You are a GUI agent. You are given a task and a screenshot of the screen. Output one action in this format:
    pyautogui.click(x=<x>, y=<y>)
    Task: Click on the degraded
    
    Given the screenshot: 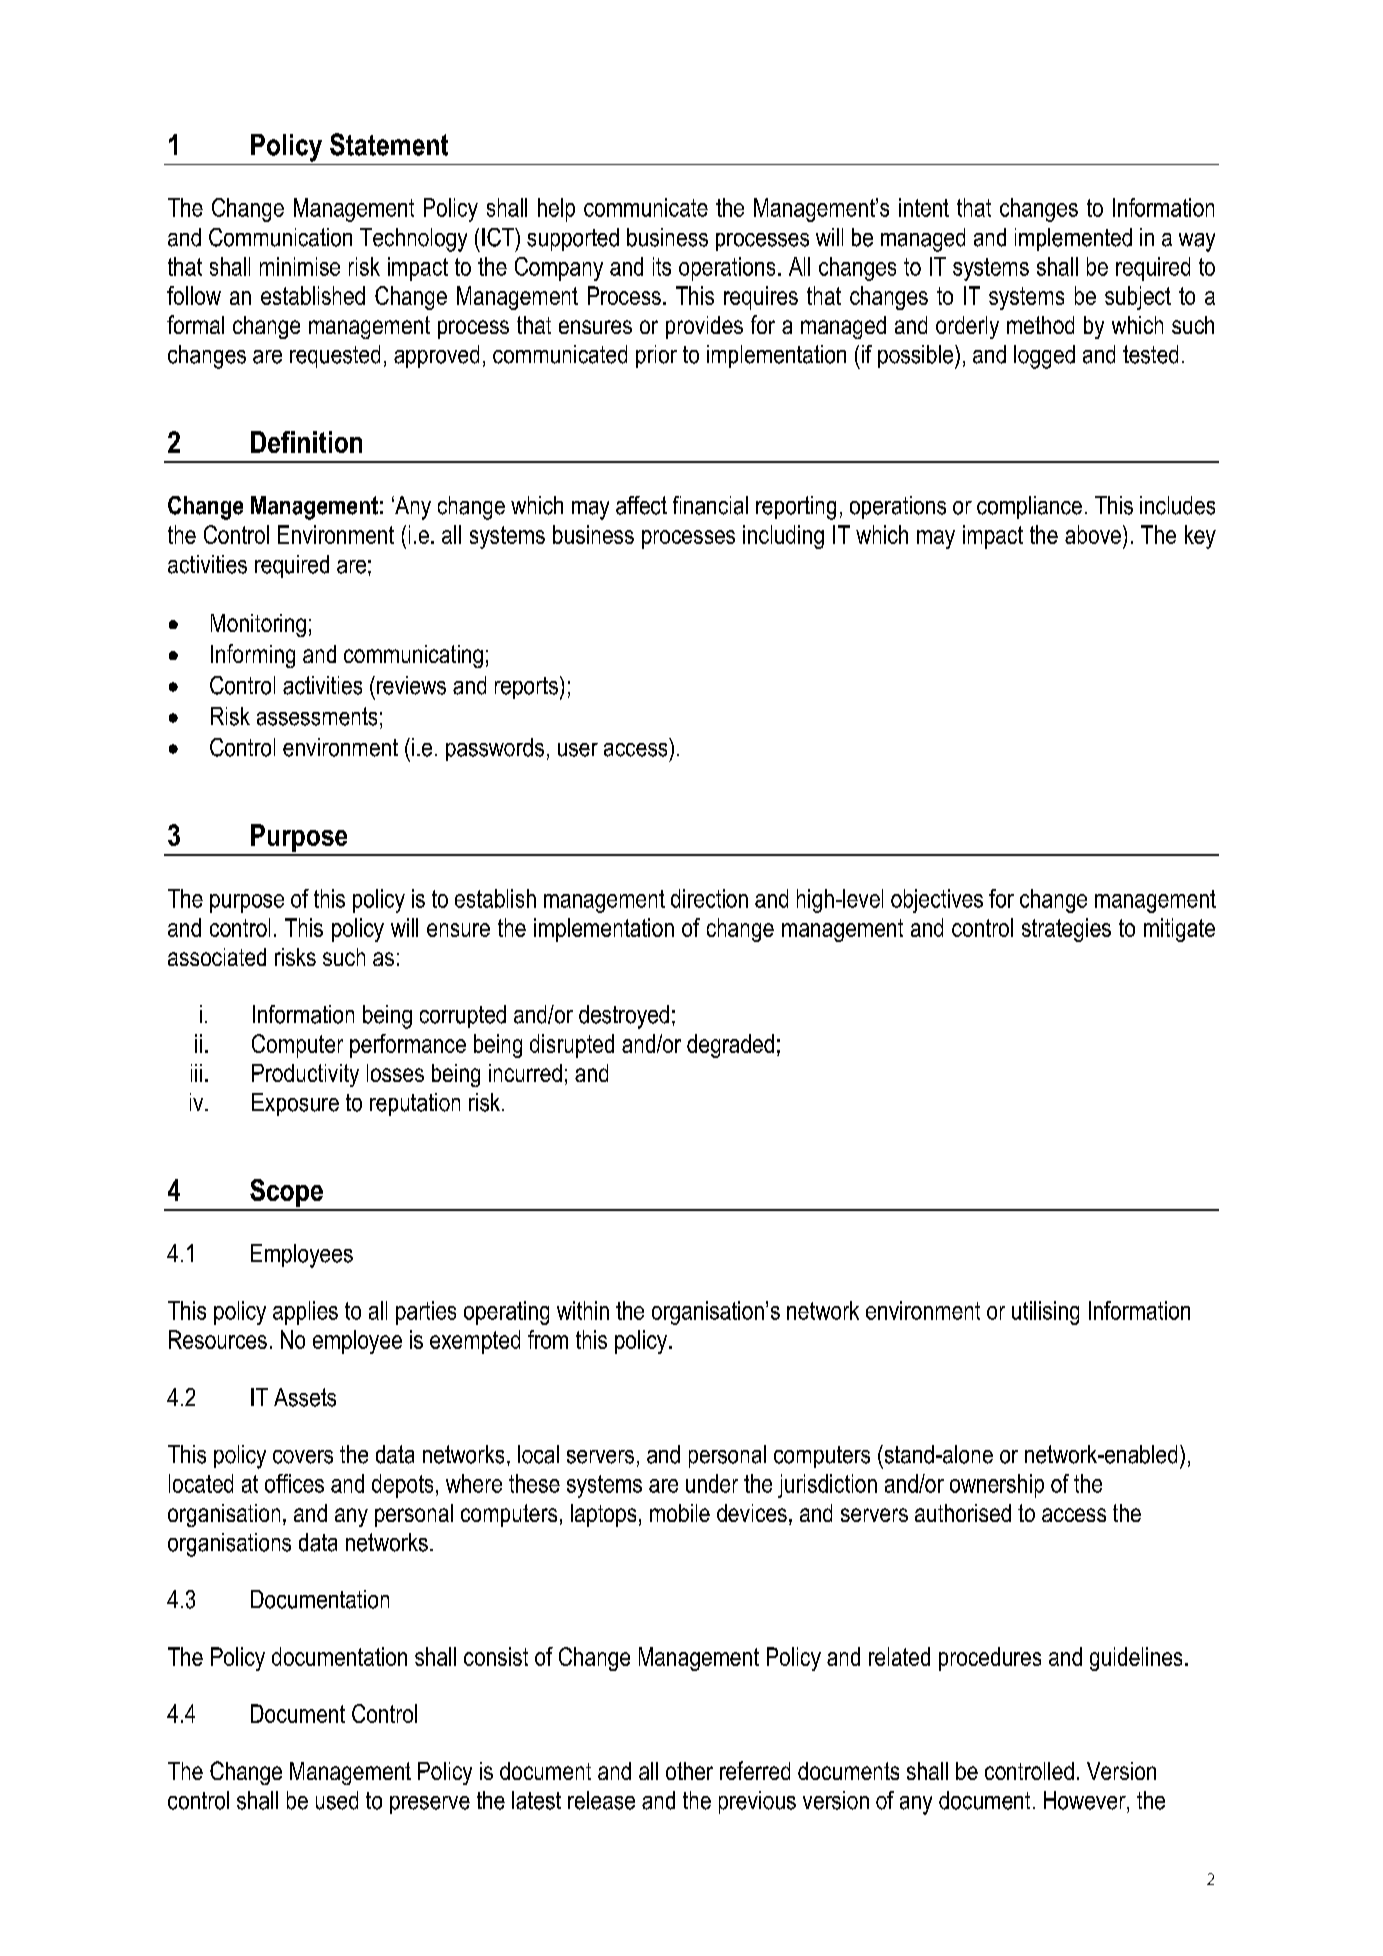 What is the action you would take?
    pyautogui.click(x=730, y=1046)
